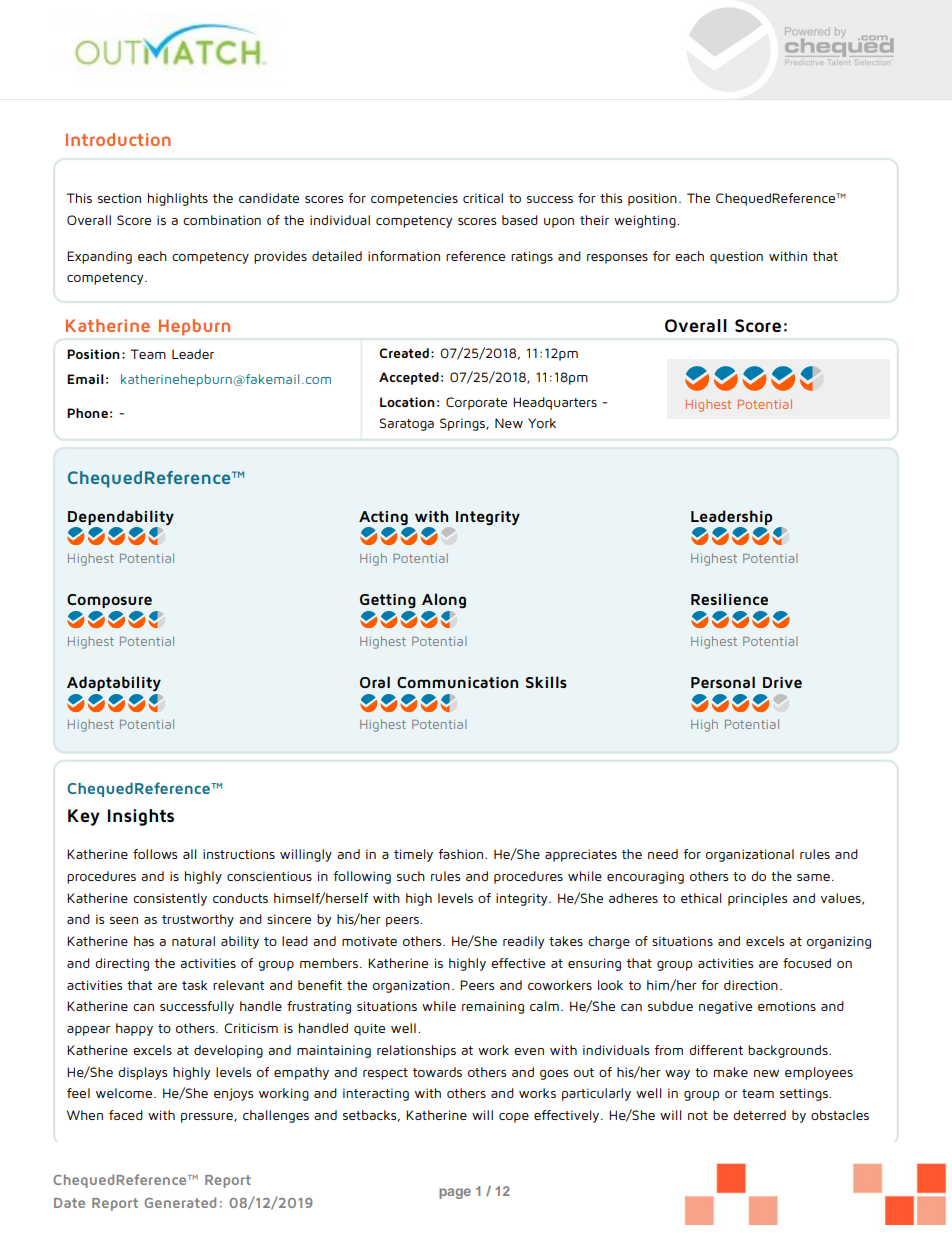 The height and width of the screenshot is (1233, 952). Describe the element at coordinates (455, 1193) in the screenshot. I see `page` at that location.
